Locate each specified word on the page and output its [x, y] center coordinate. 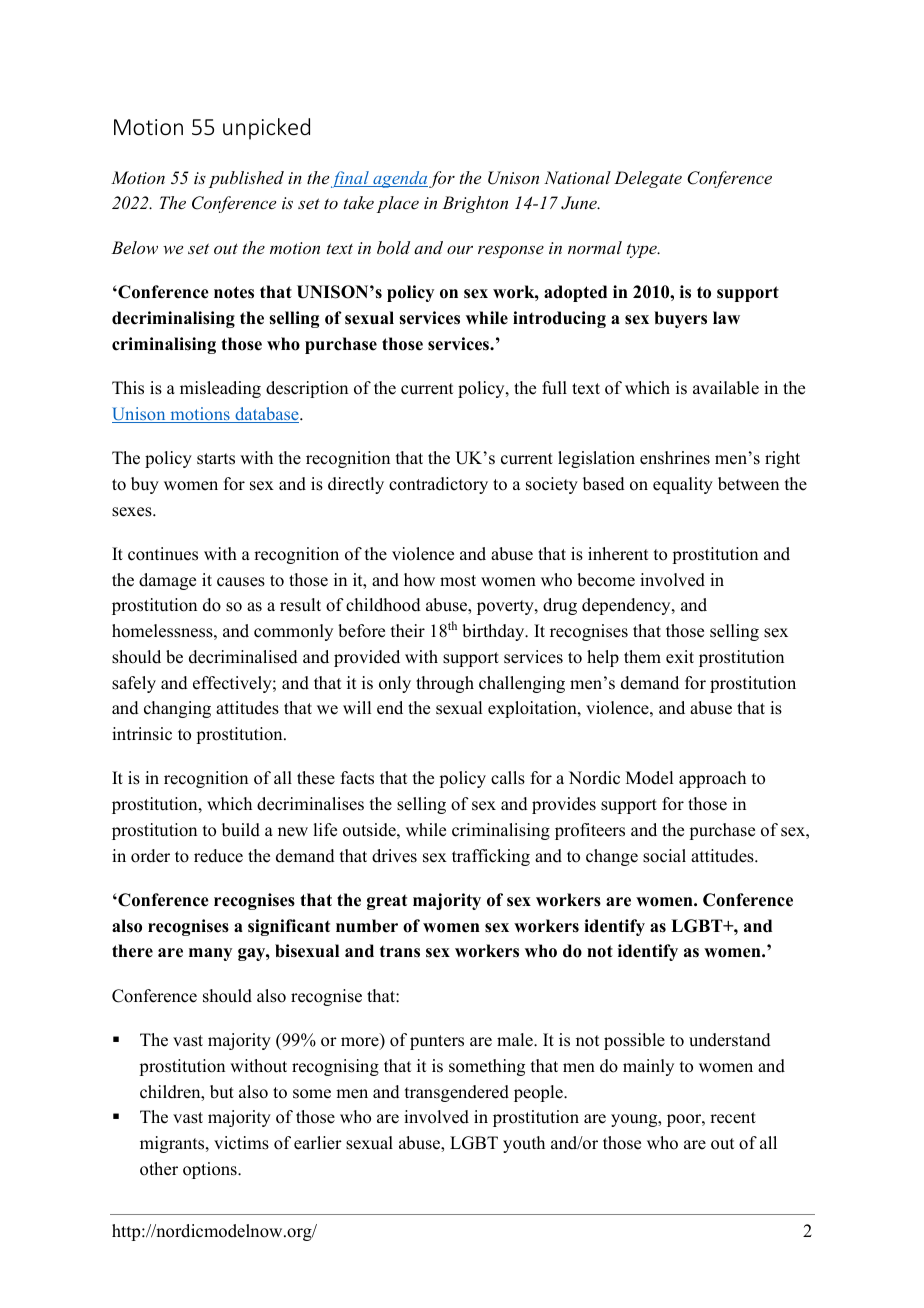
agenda [399, 179]
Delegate [648, 179]
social [664, 856]
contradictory [438, 485]
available [726, 388]
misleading [220, 389]
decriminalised [243, 657]
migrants [173, 1144]
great [387, 902]
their [408, 631]
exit [680, 657]
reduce [218, 856]
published [246, 179]
